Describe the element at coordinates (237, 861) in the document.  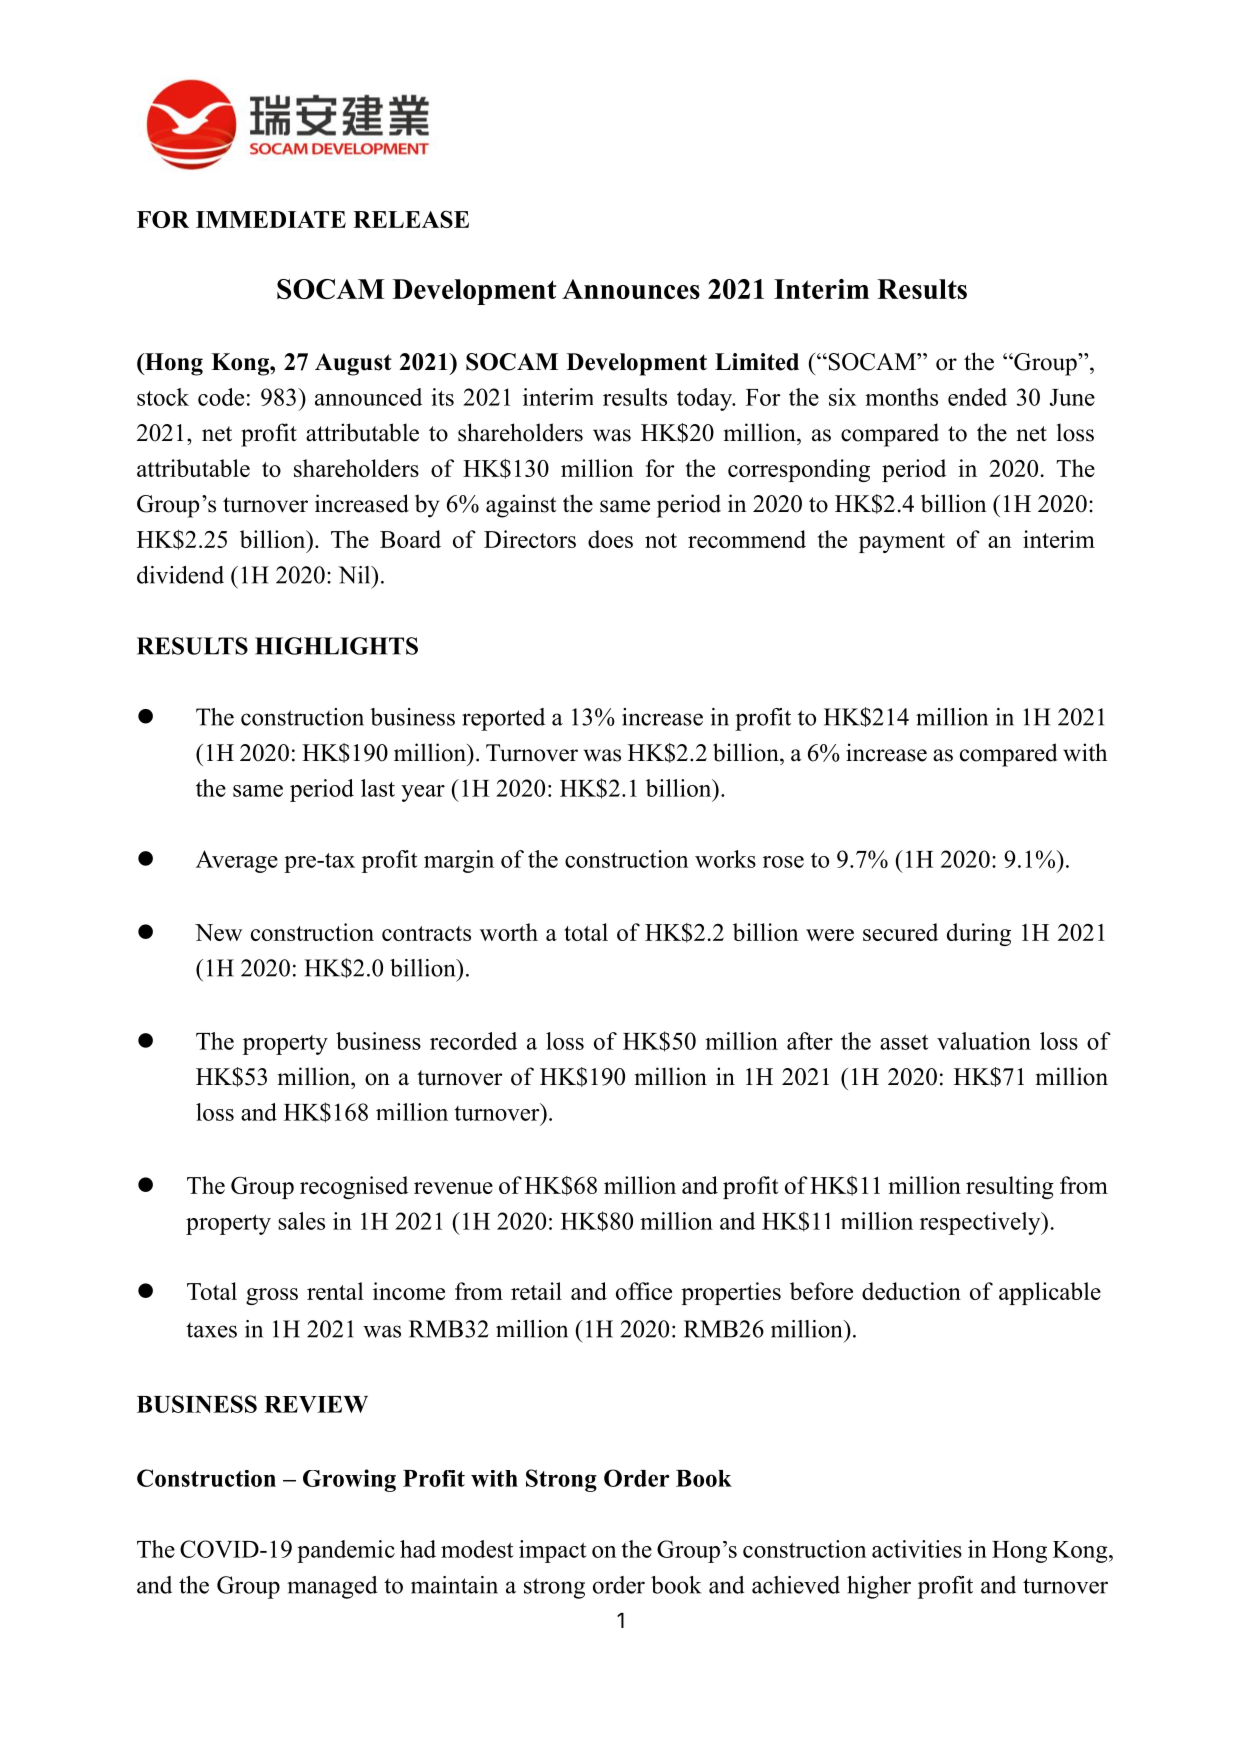
I see `Average` at that location.
